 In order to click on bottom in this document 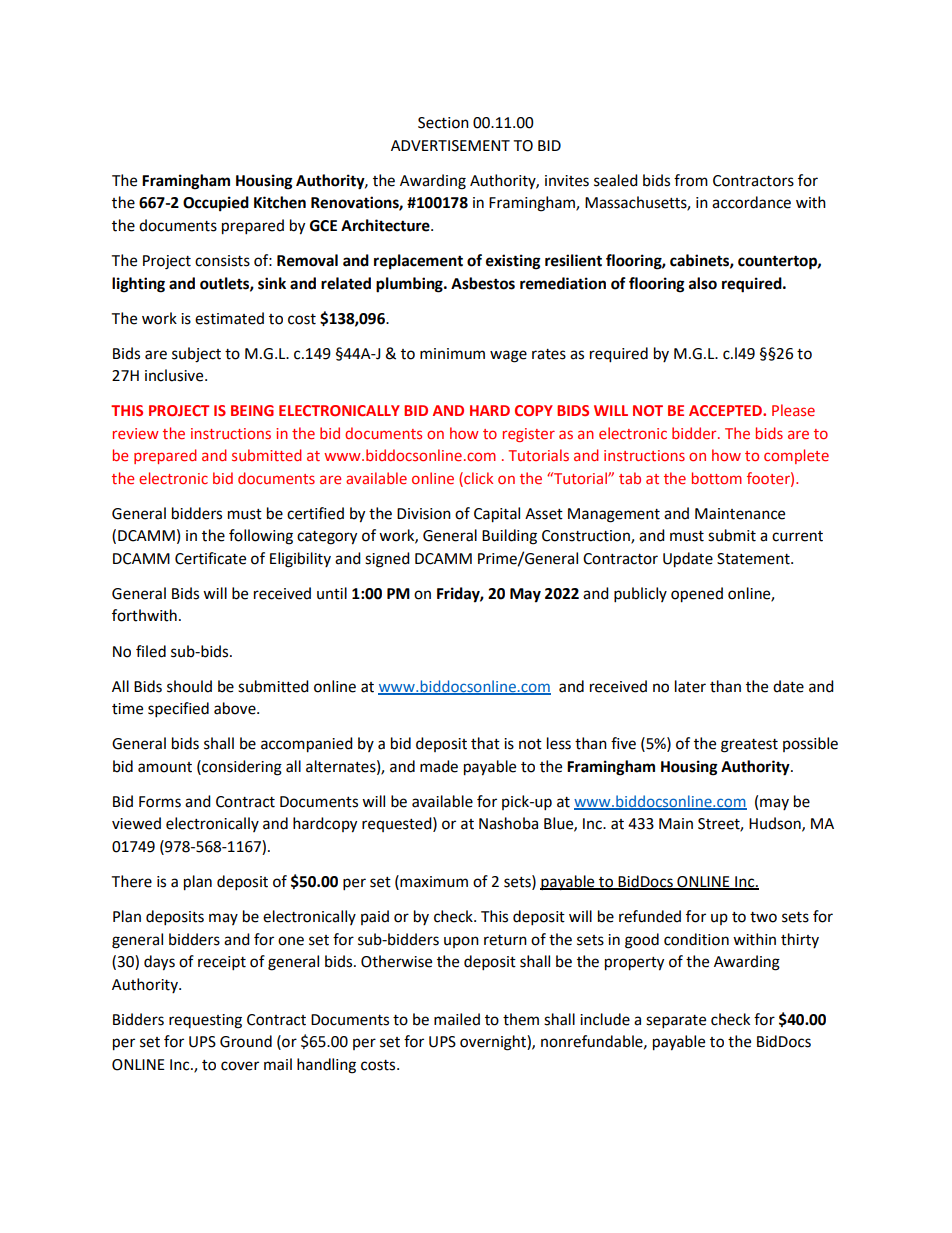, I will do `click(717, 478)`.
